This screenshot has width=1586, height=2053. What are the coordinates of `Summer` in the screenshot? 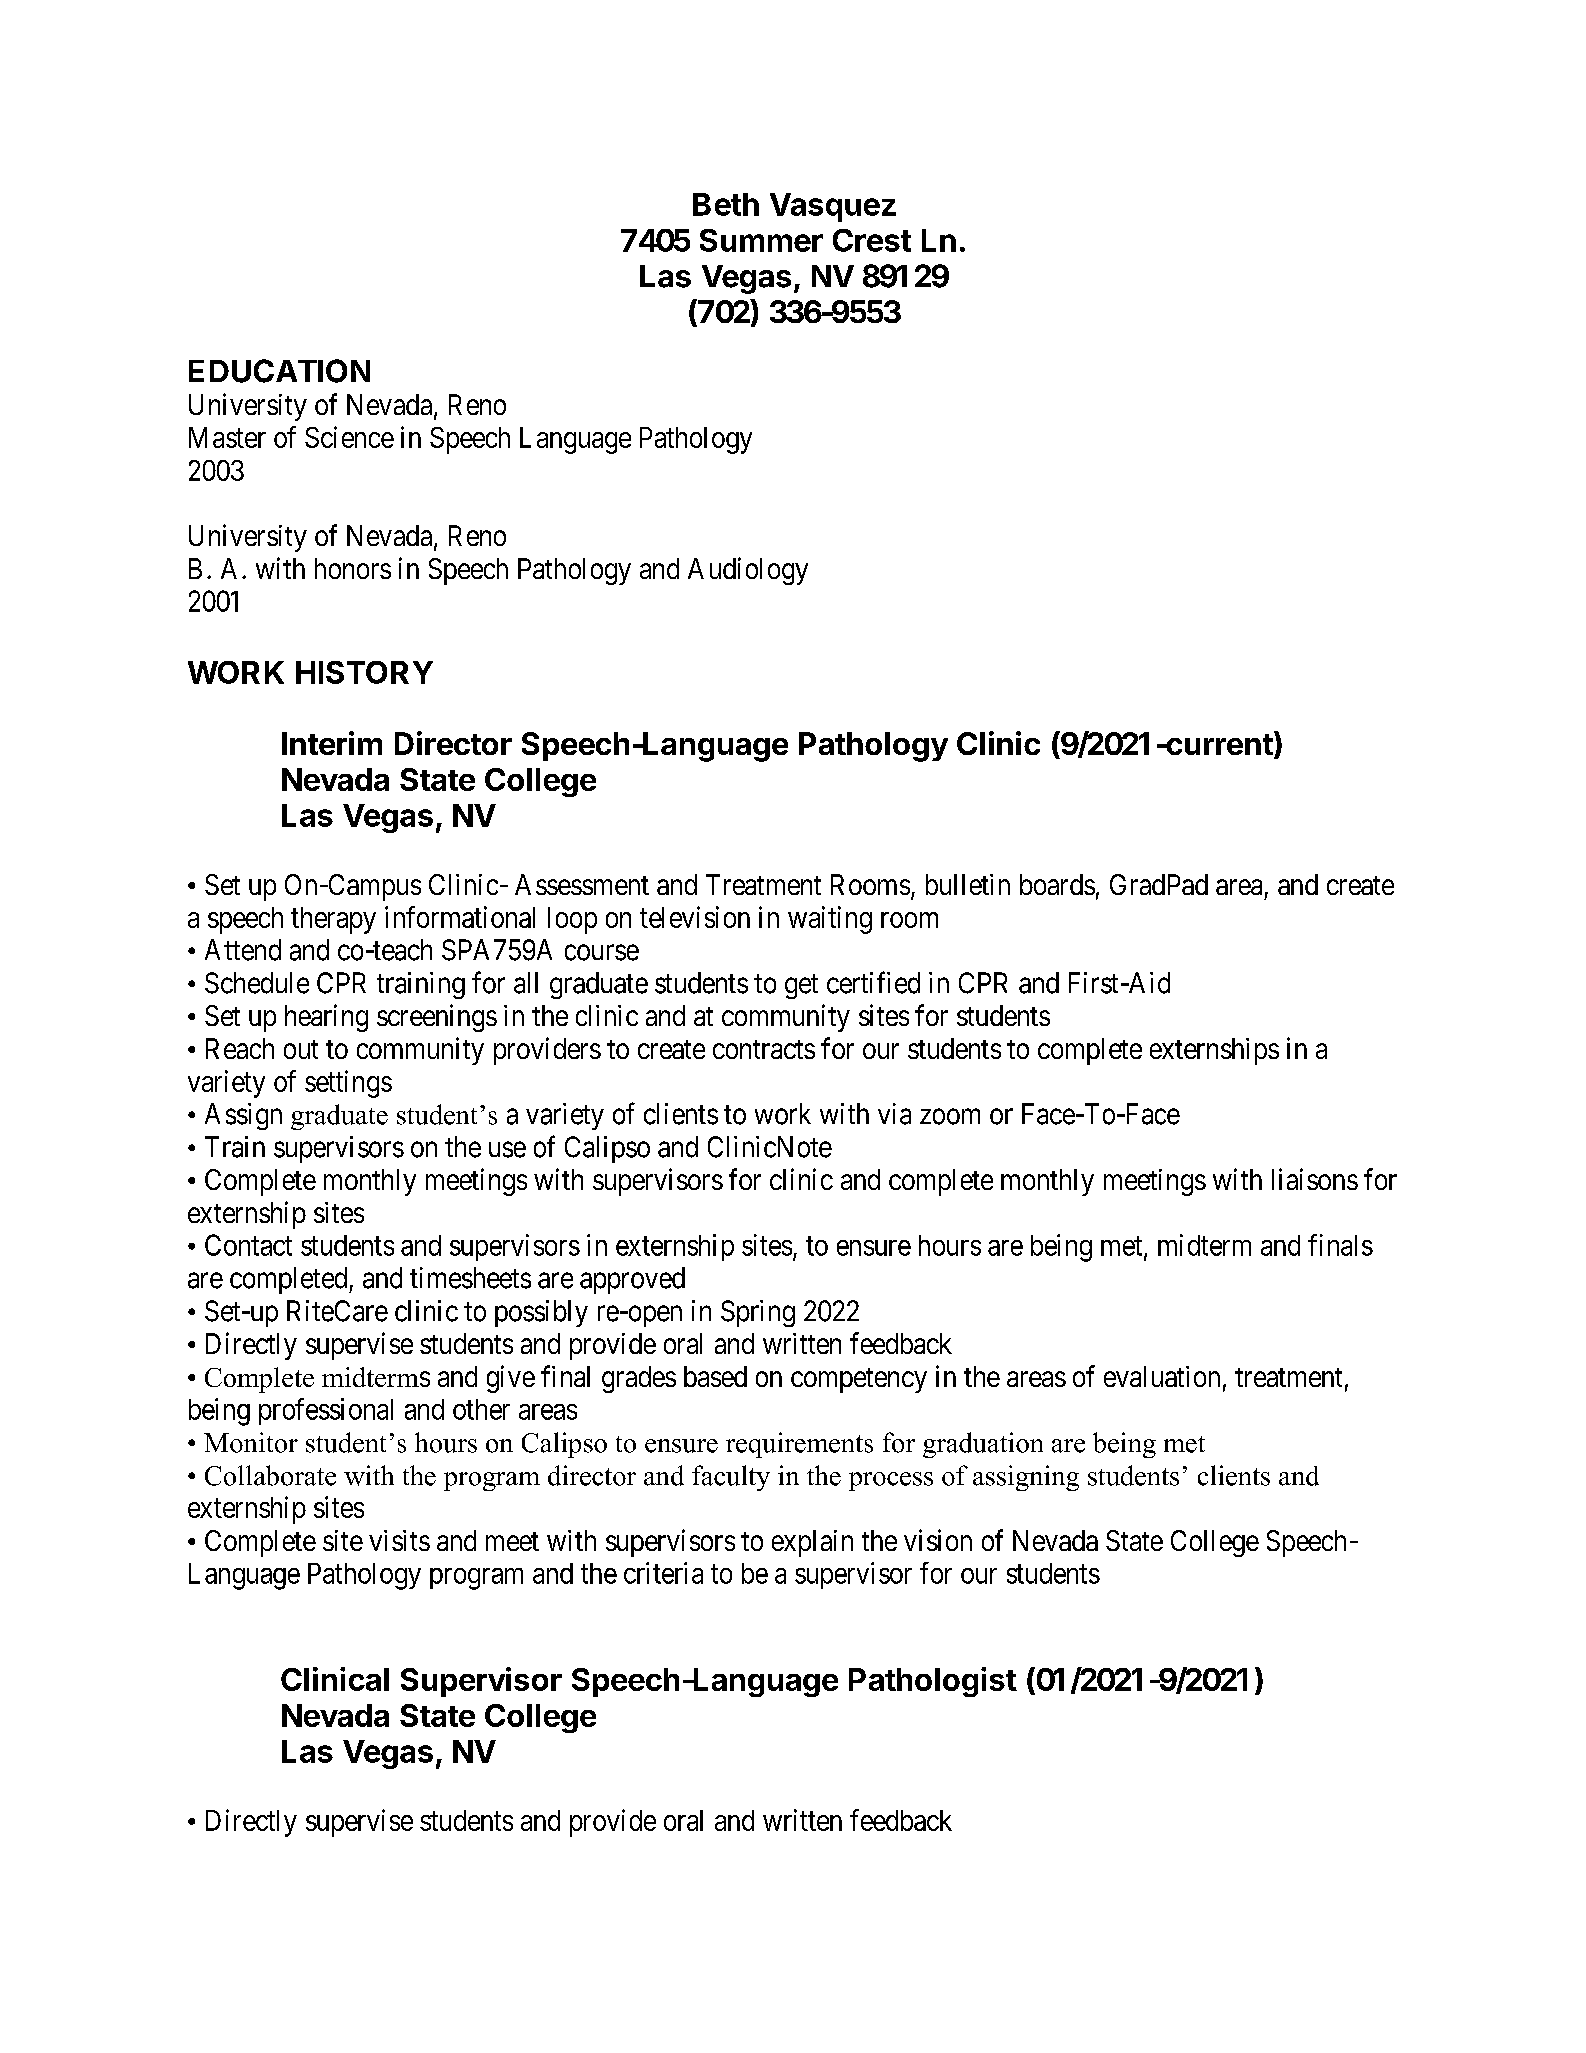 It's located at (761, 240).
